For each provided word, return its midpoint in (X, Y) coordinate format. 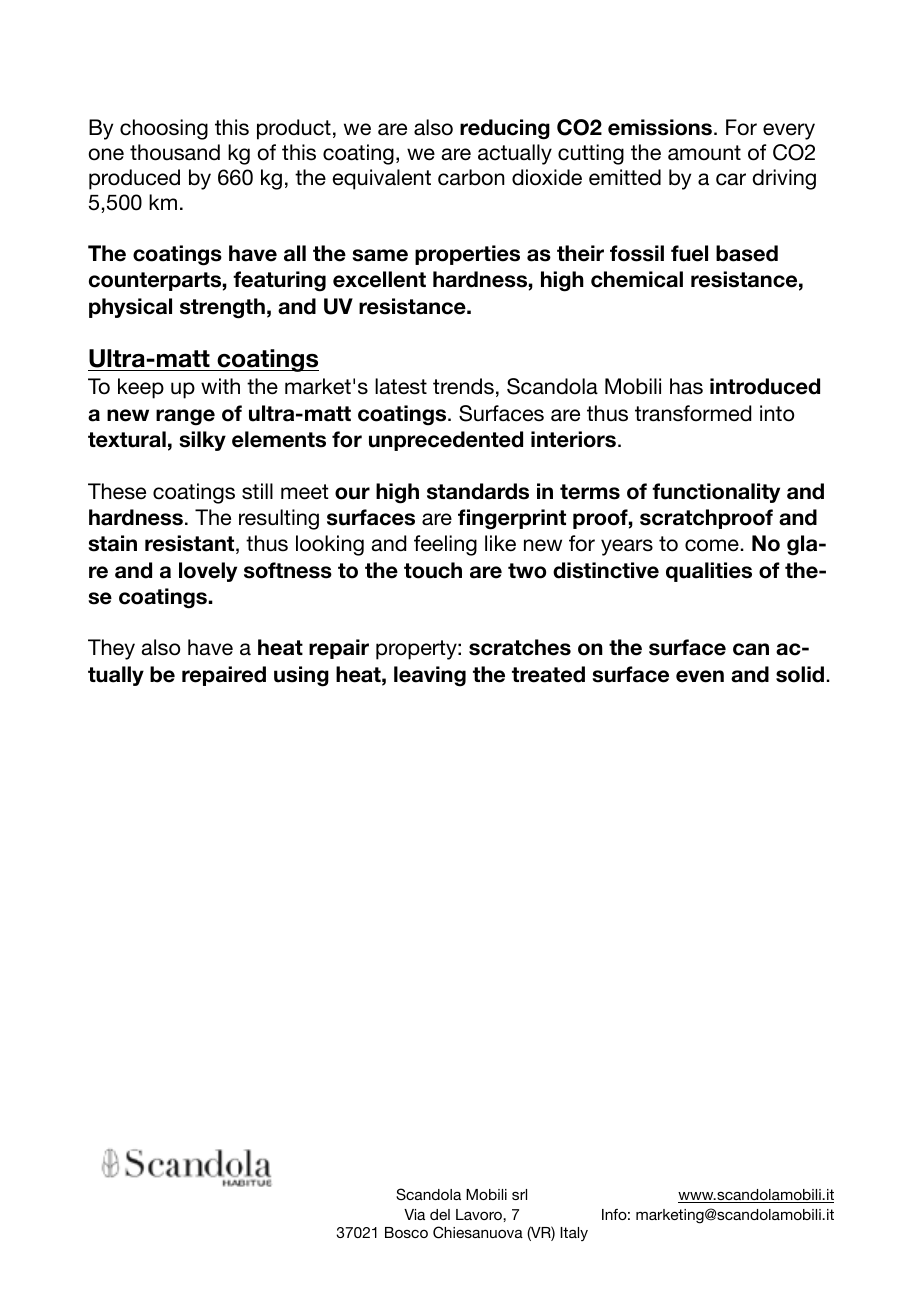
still (257, 491)
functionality (716, 493)
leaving (430, 676)
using (301, 676)
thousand (175, 152)
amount (704, 153)
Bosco (406, 1232)
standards (478, 491)
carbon (471, 177)
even (700, 676)
